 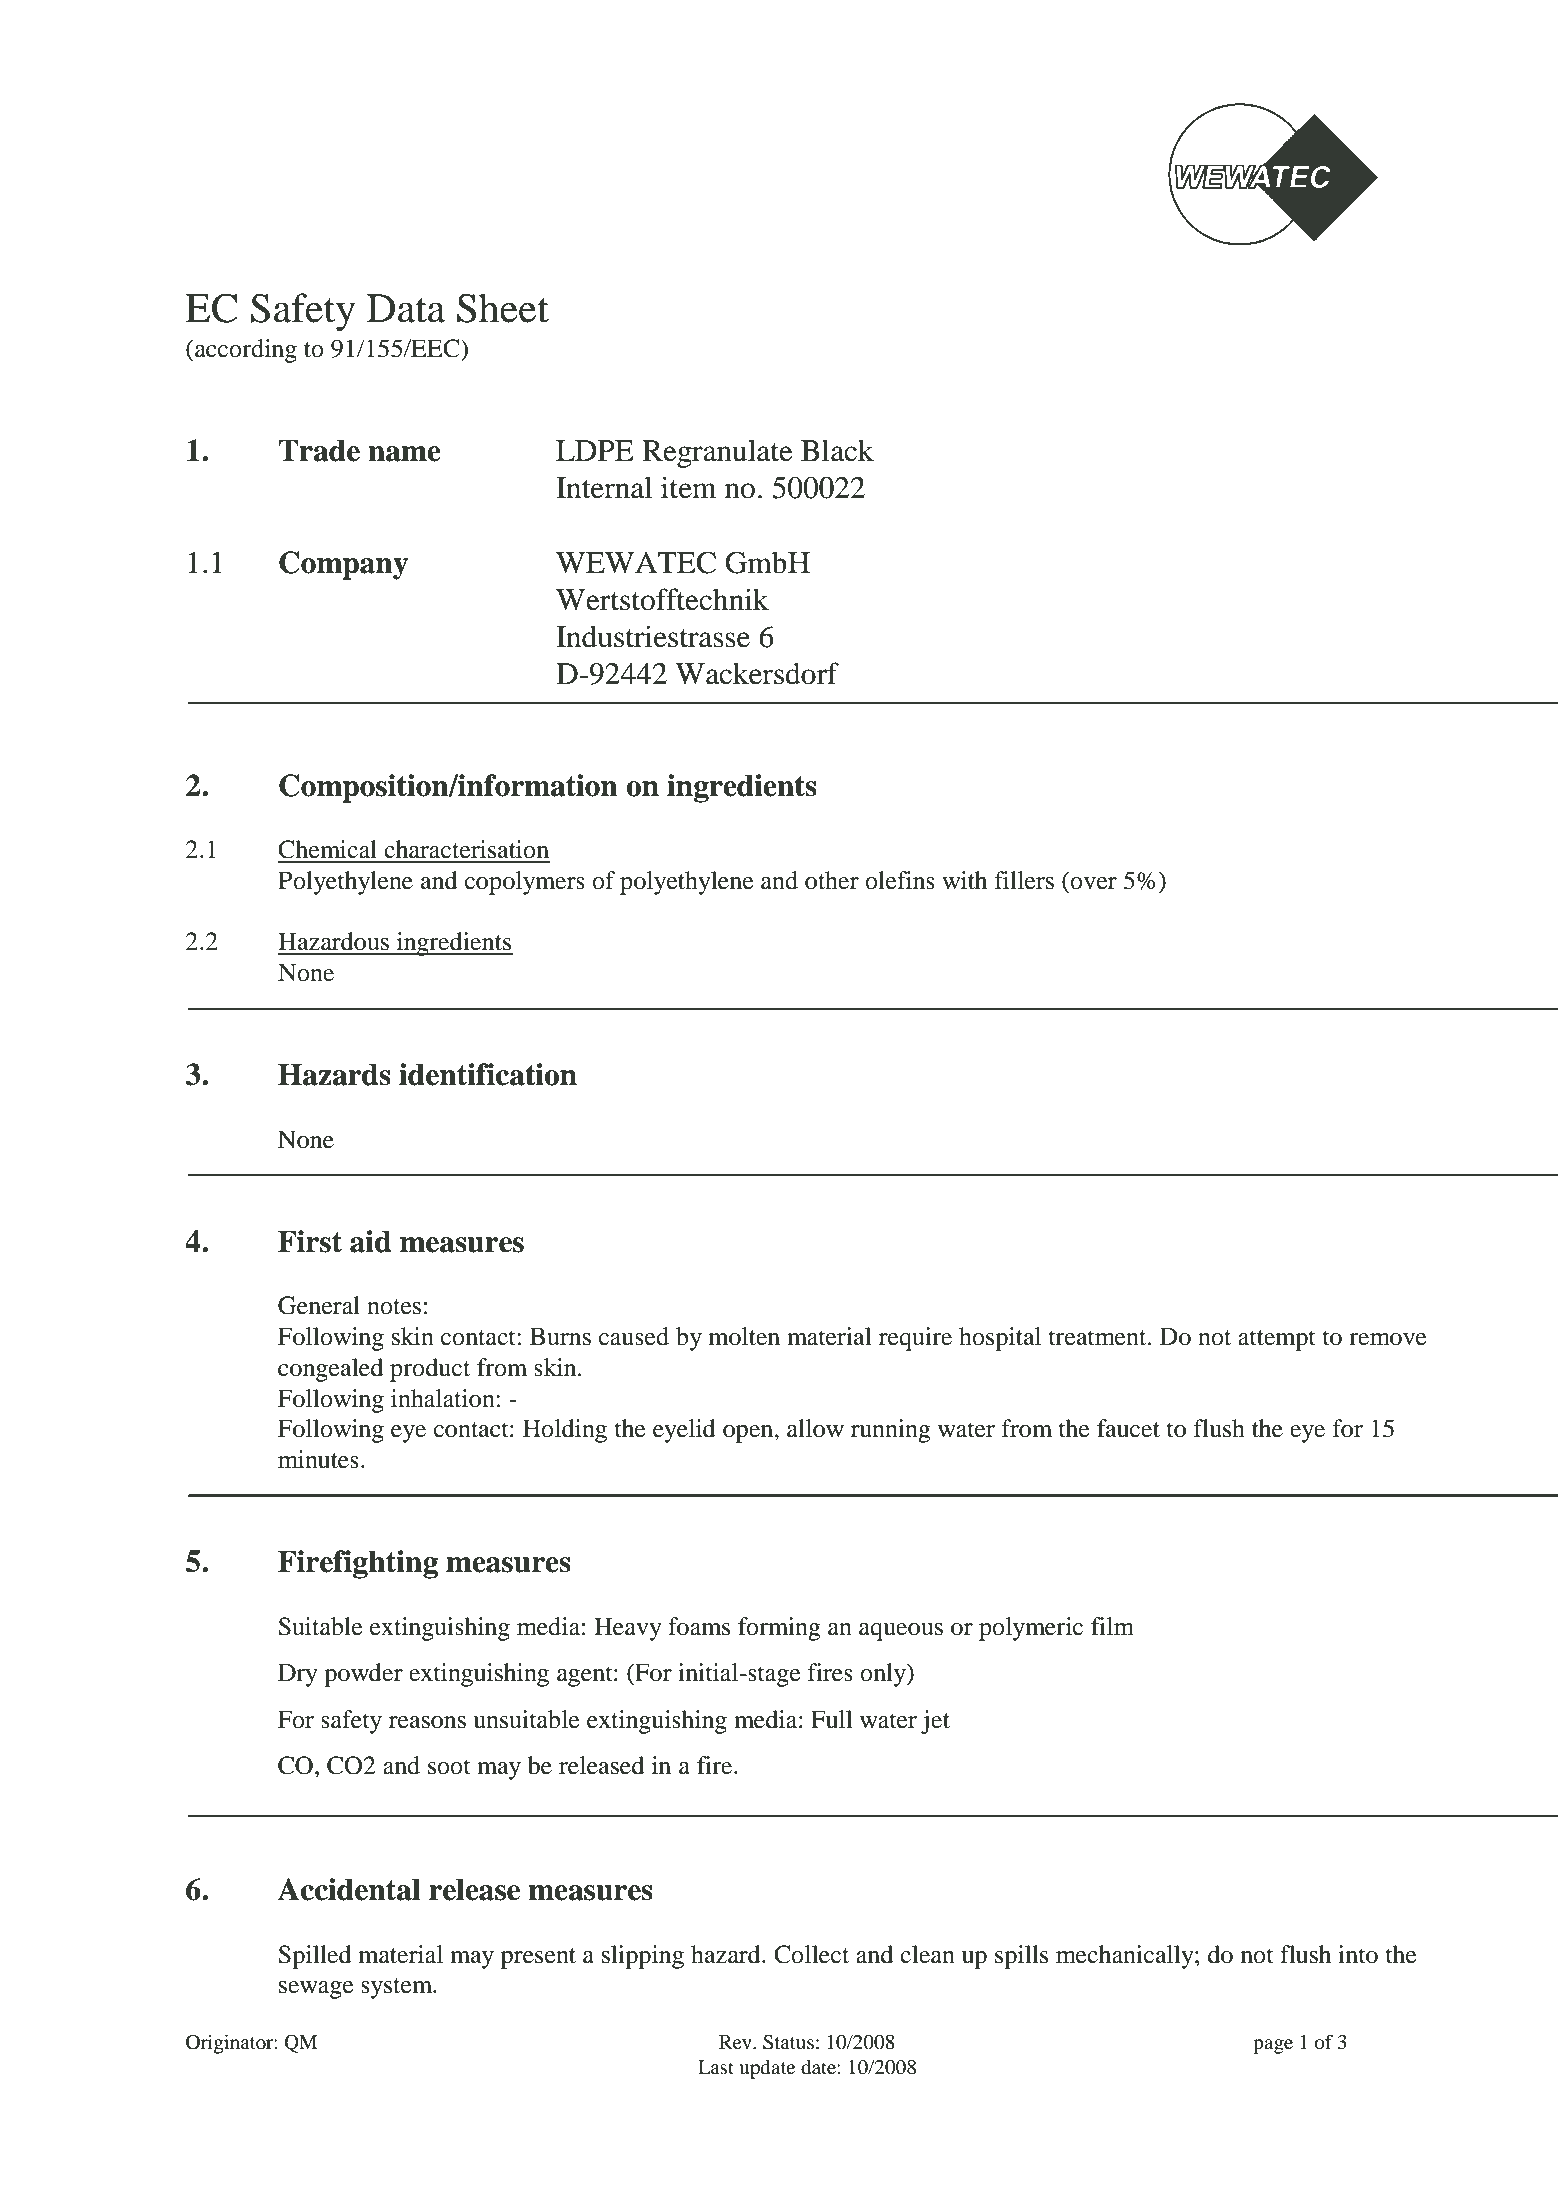 I want to click on page, so click(x=1273, y=2046).
